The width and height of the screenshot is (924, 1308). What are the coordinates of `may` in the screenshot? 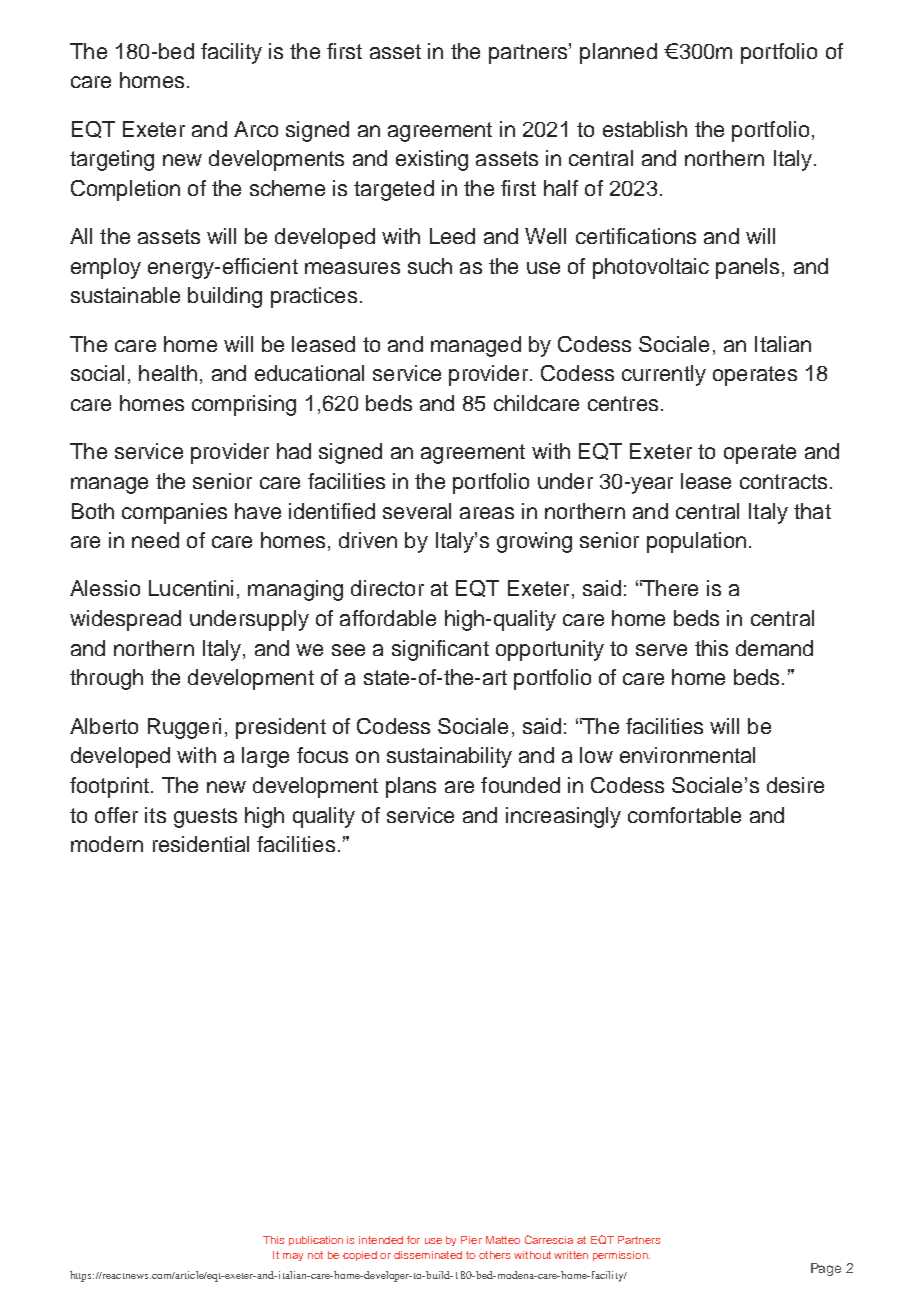 It's located at (293, 1257).
